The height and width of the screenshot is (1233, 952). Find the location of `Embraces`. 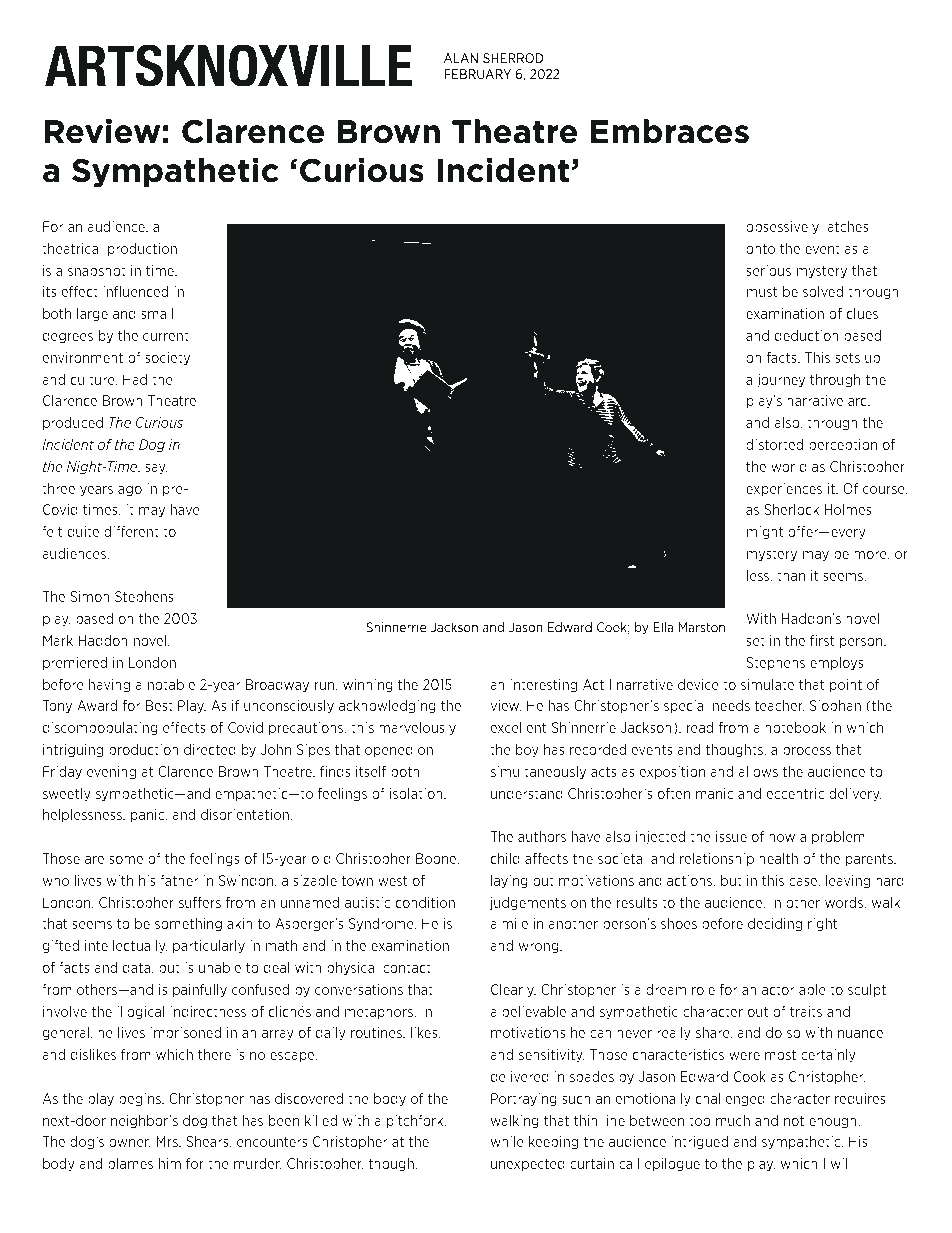

Embraces is located at coordinates (670, 131).
